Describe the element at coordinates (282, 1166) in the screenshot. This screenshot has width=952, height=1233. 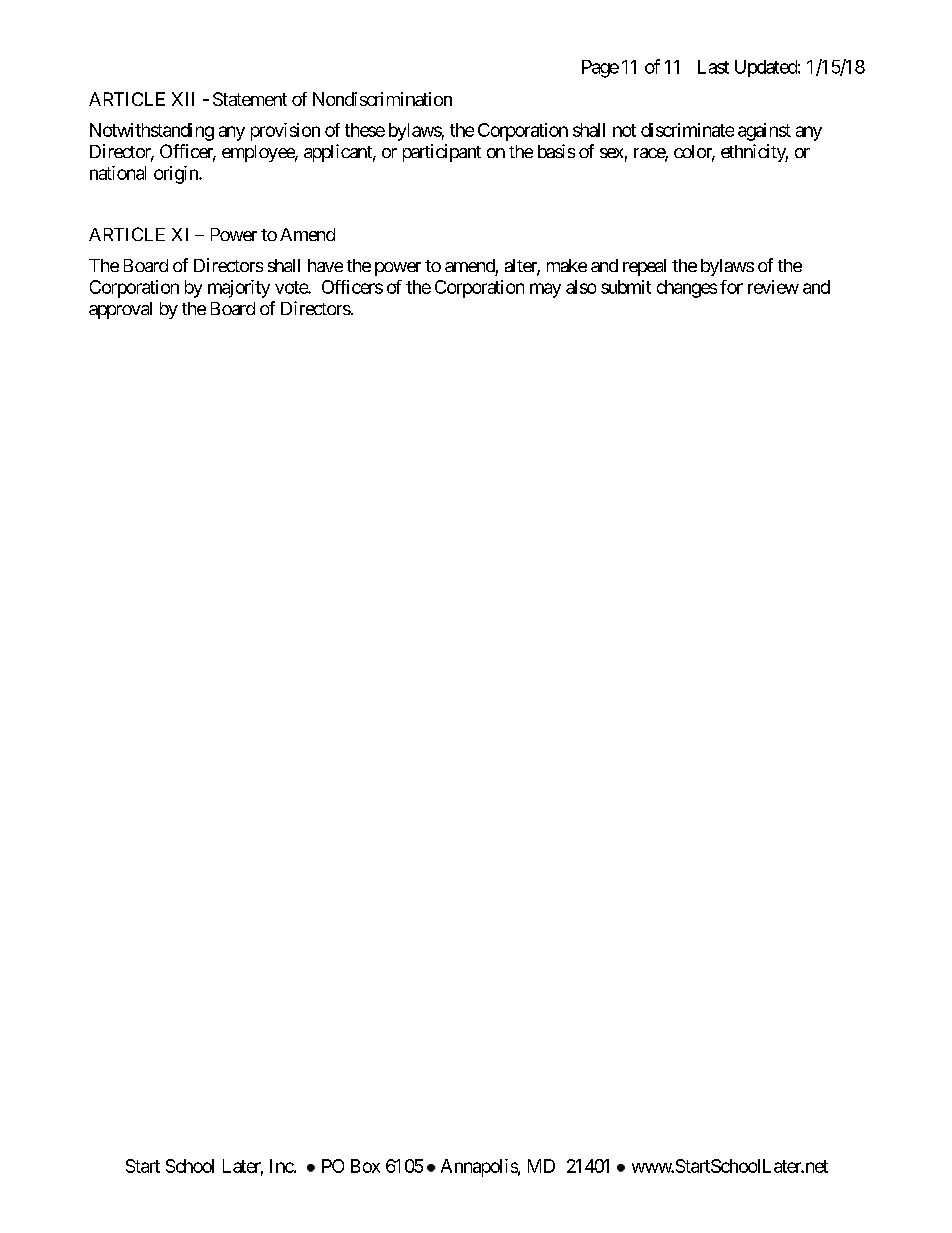
I see `Inc` at that location.
